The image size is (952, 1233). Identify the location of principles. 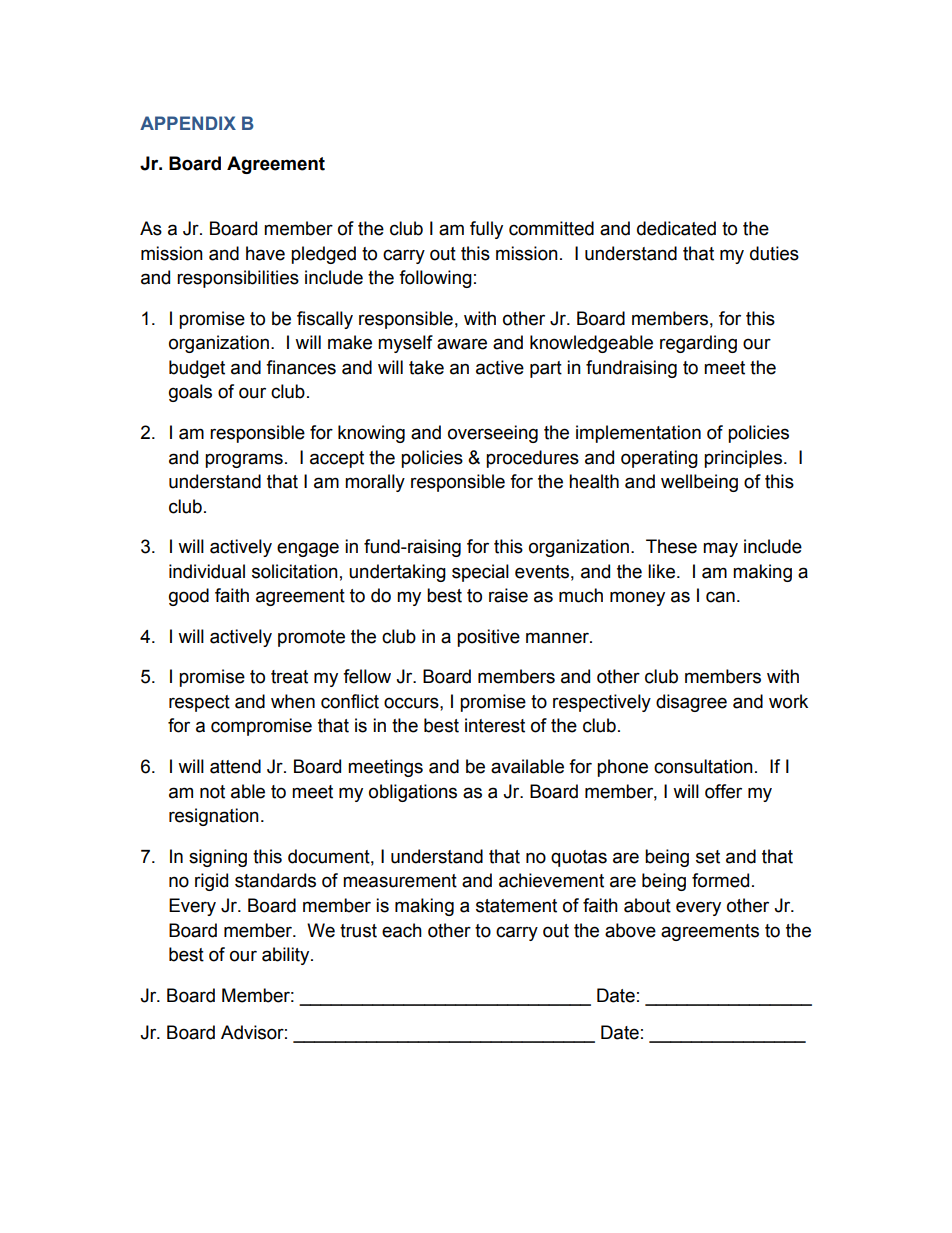
(743, 459).
